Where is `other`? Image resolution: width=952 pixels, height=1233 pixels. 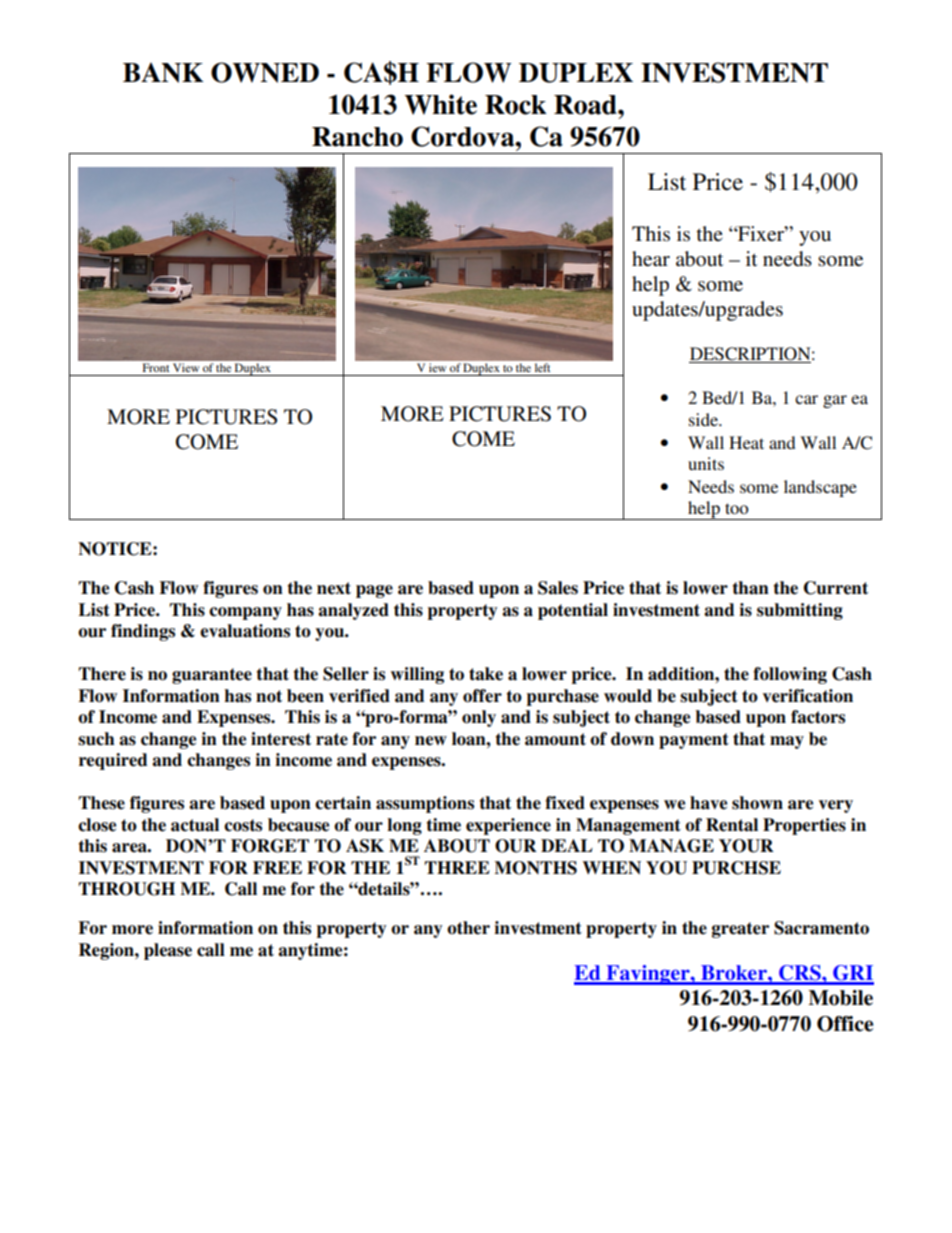 other is located at coordinates (468, 928).
